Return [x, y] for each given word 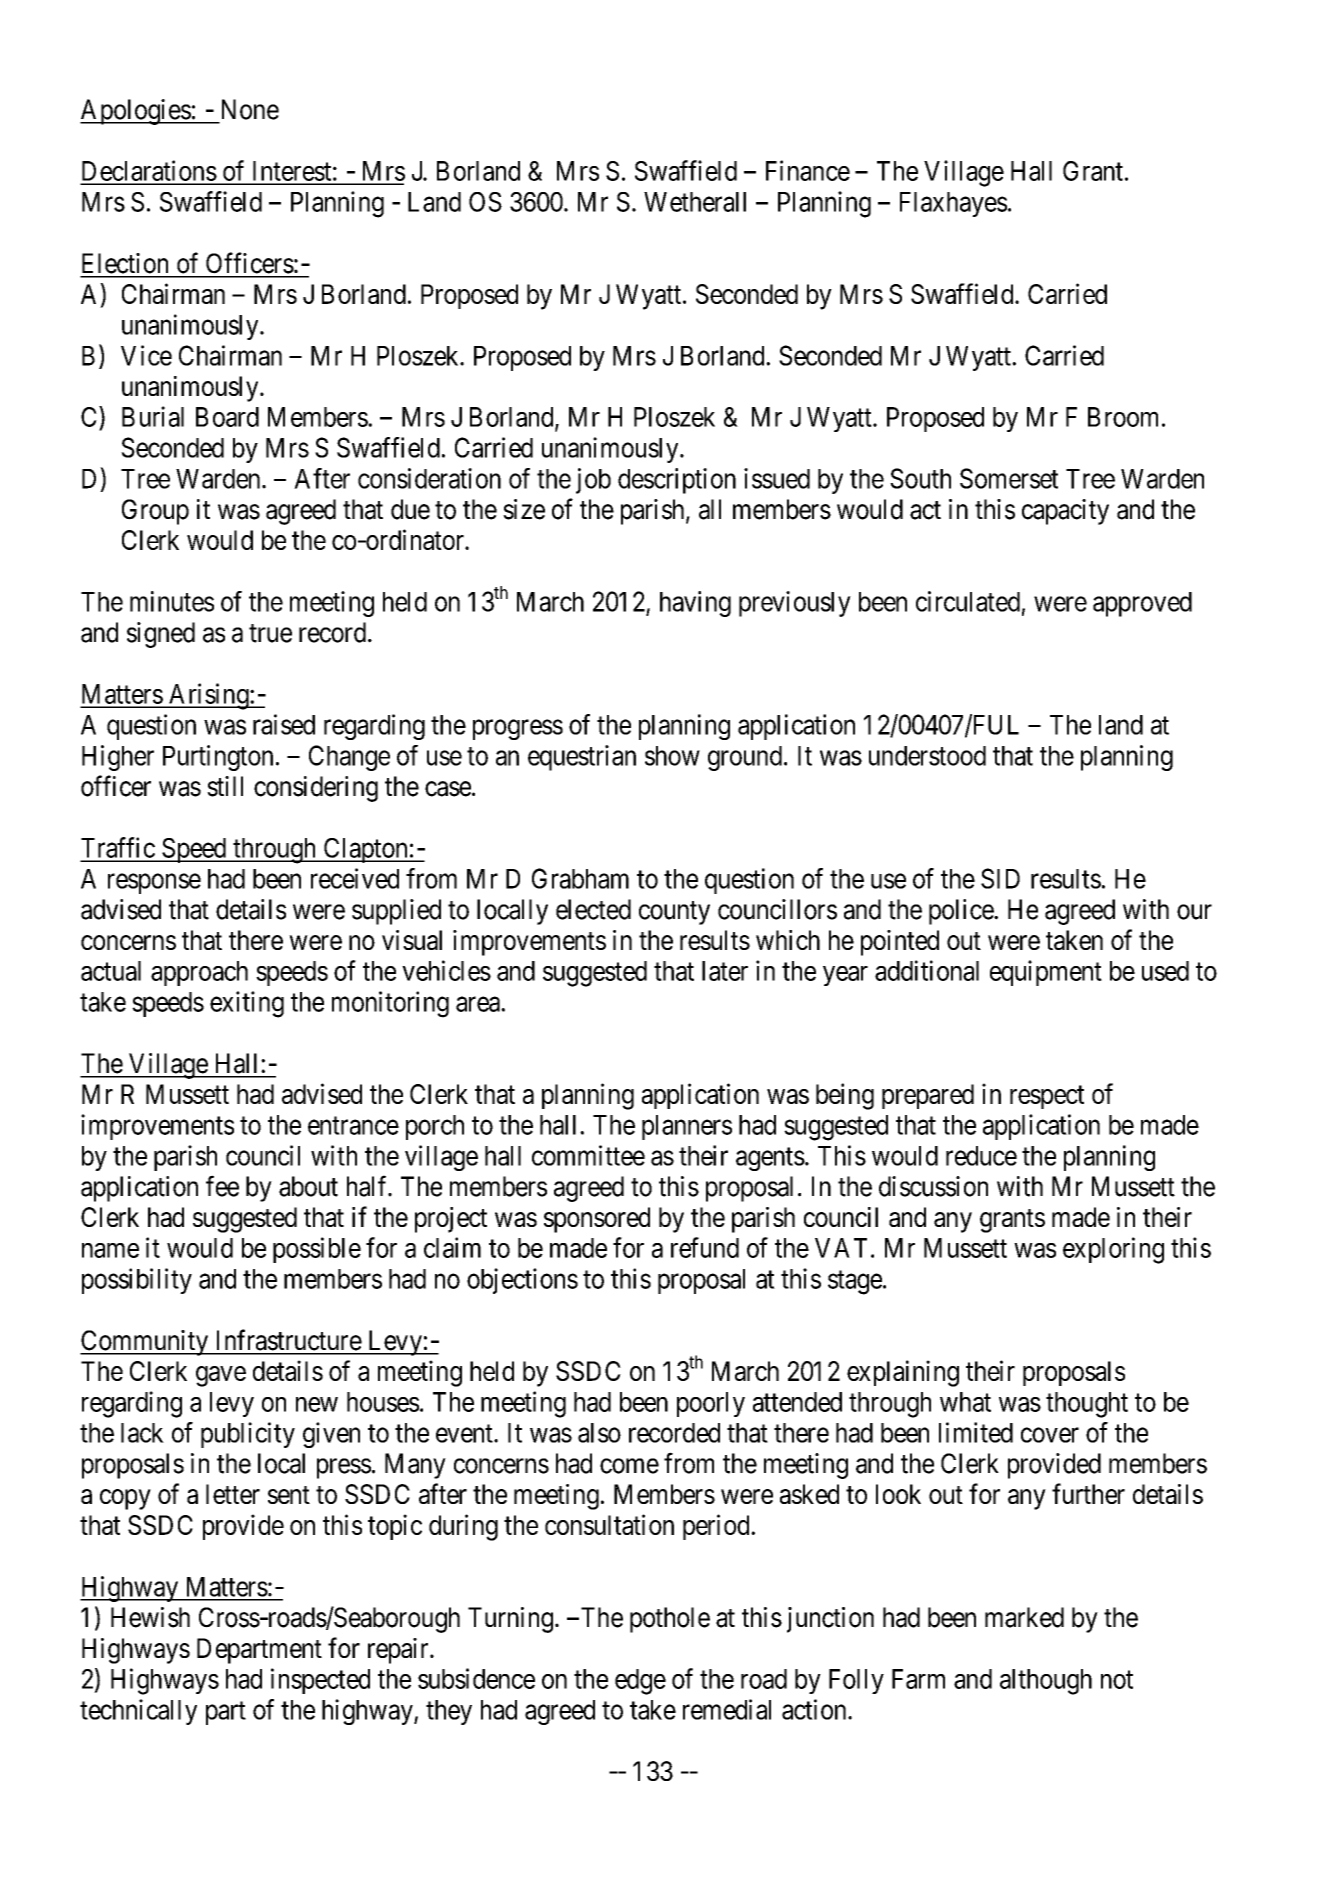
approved [1142, 604]
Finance [808, 170]
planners [687, 1127]
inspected [320, 1681]
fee [222, 1186]
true [270, 633]
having [695, 604]
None [250, 109]
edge [640, 1682]
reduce [981, 1156]
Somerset [1009, 478]
